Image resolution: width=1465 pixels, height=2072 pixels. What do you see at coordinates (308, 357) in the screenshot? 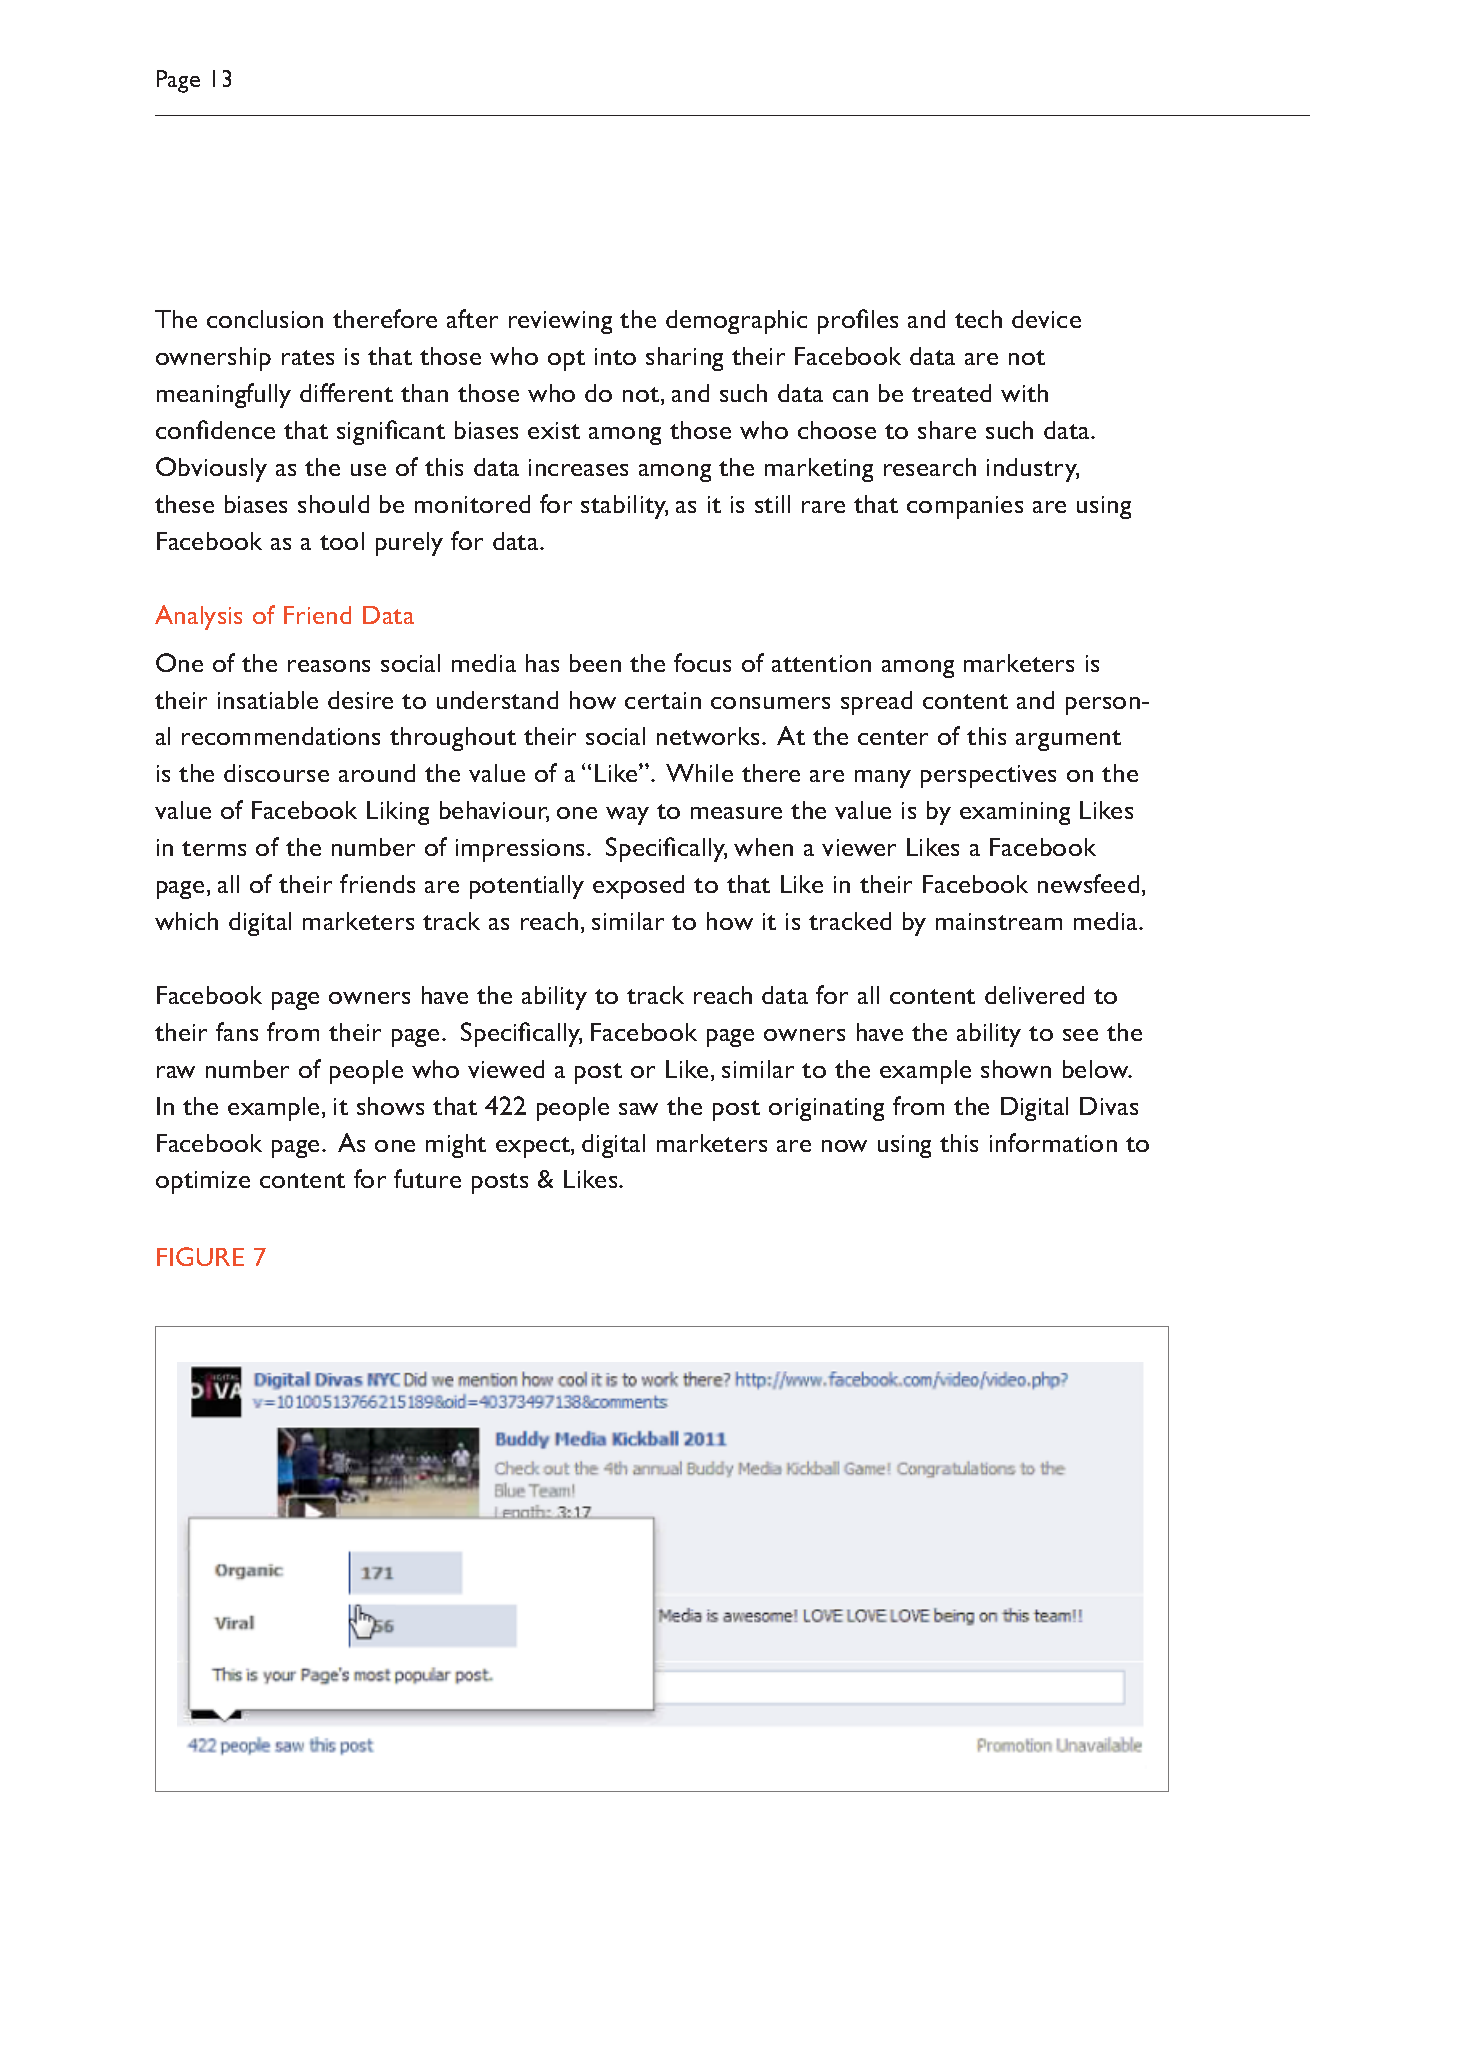
I see `rates` at bounding box center [308, 357].
